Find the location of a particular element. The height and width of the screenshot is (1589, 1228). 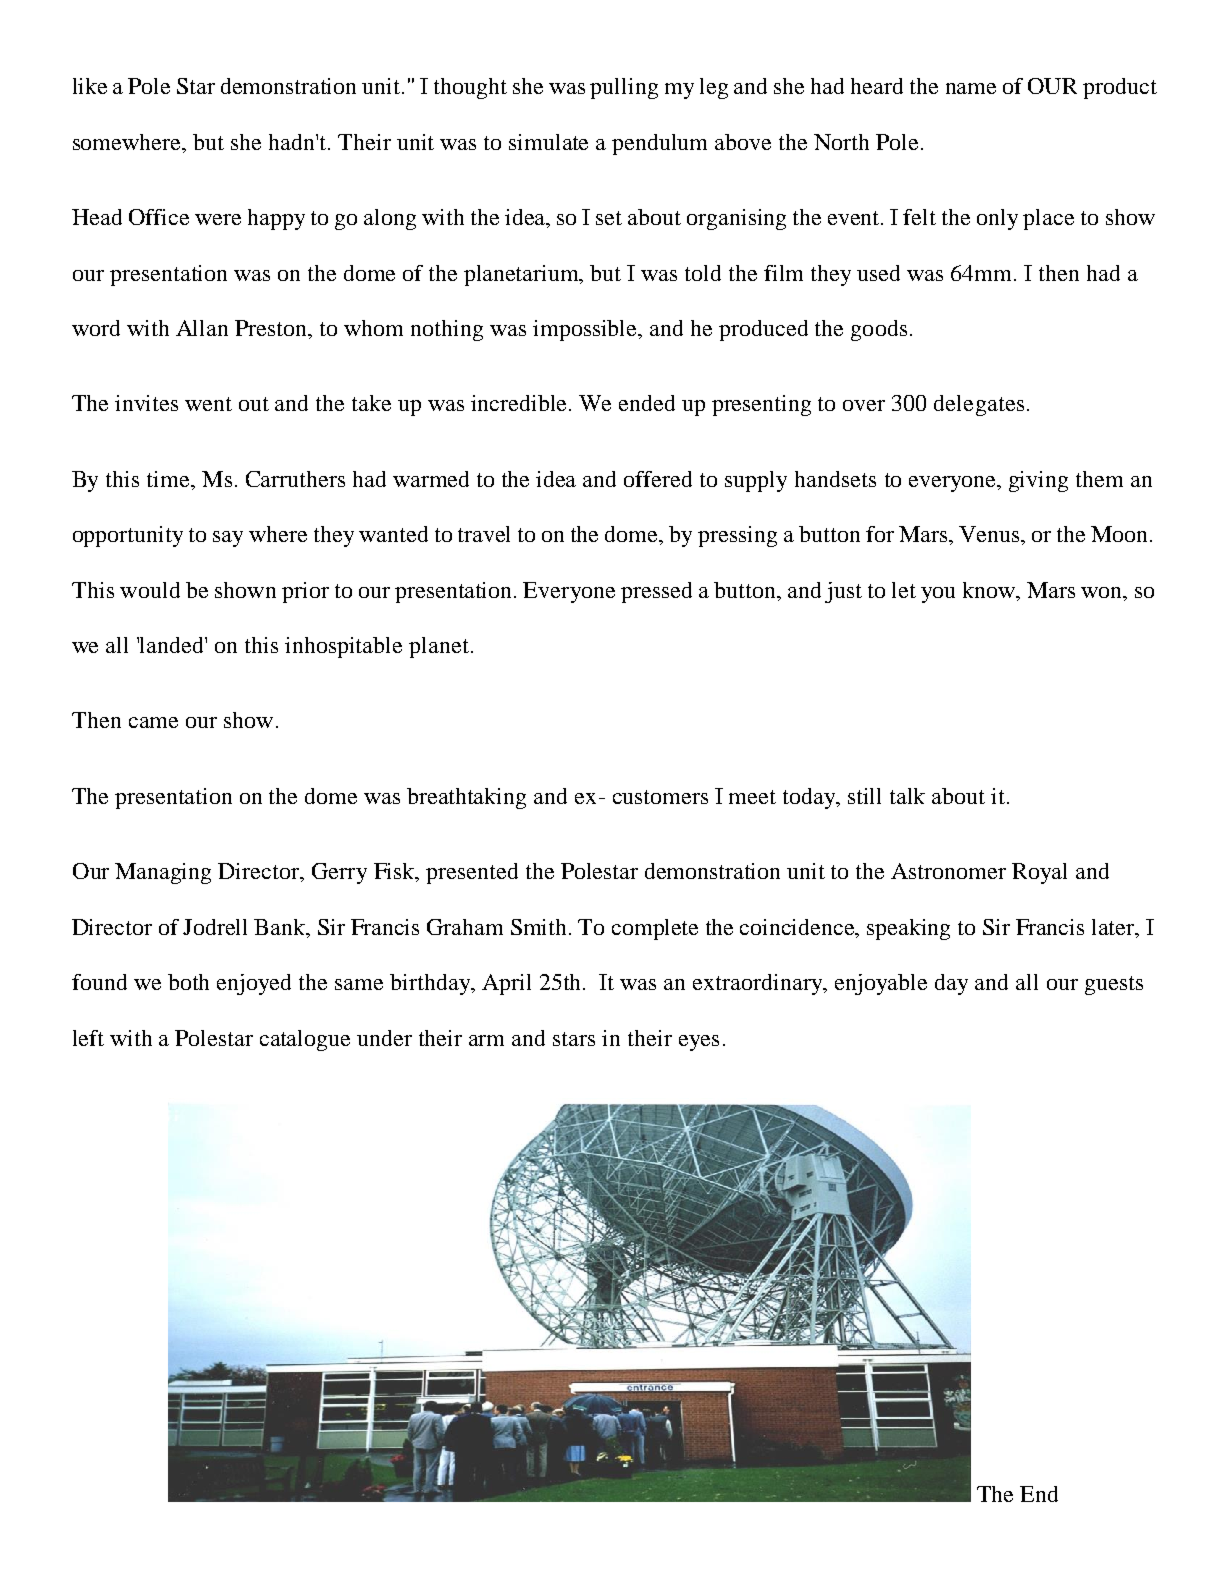

eyes is located at coordinates (699, 1043).
